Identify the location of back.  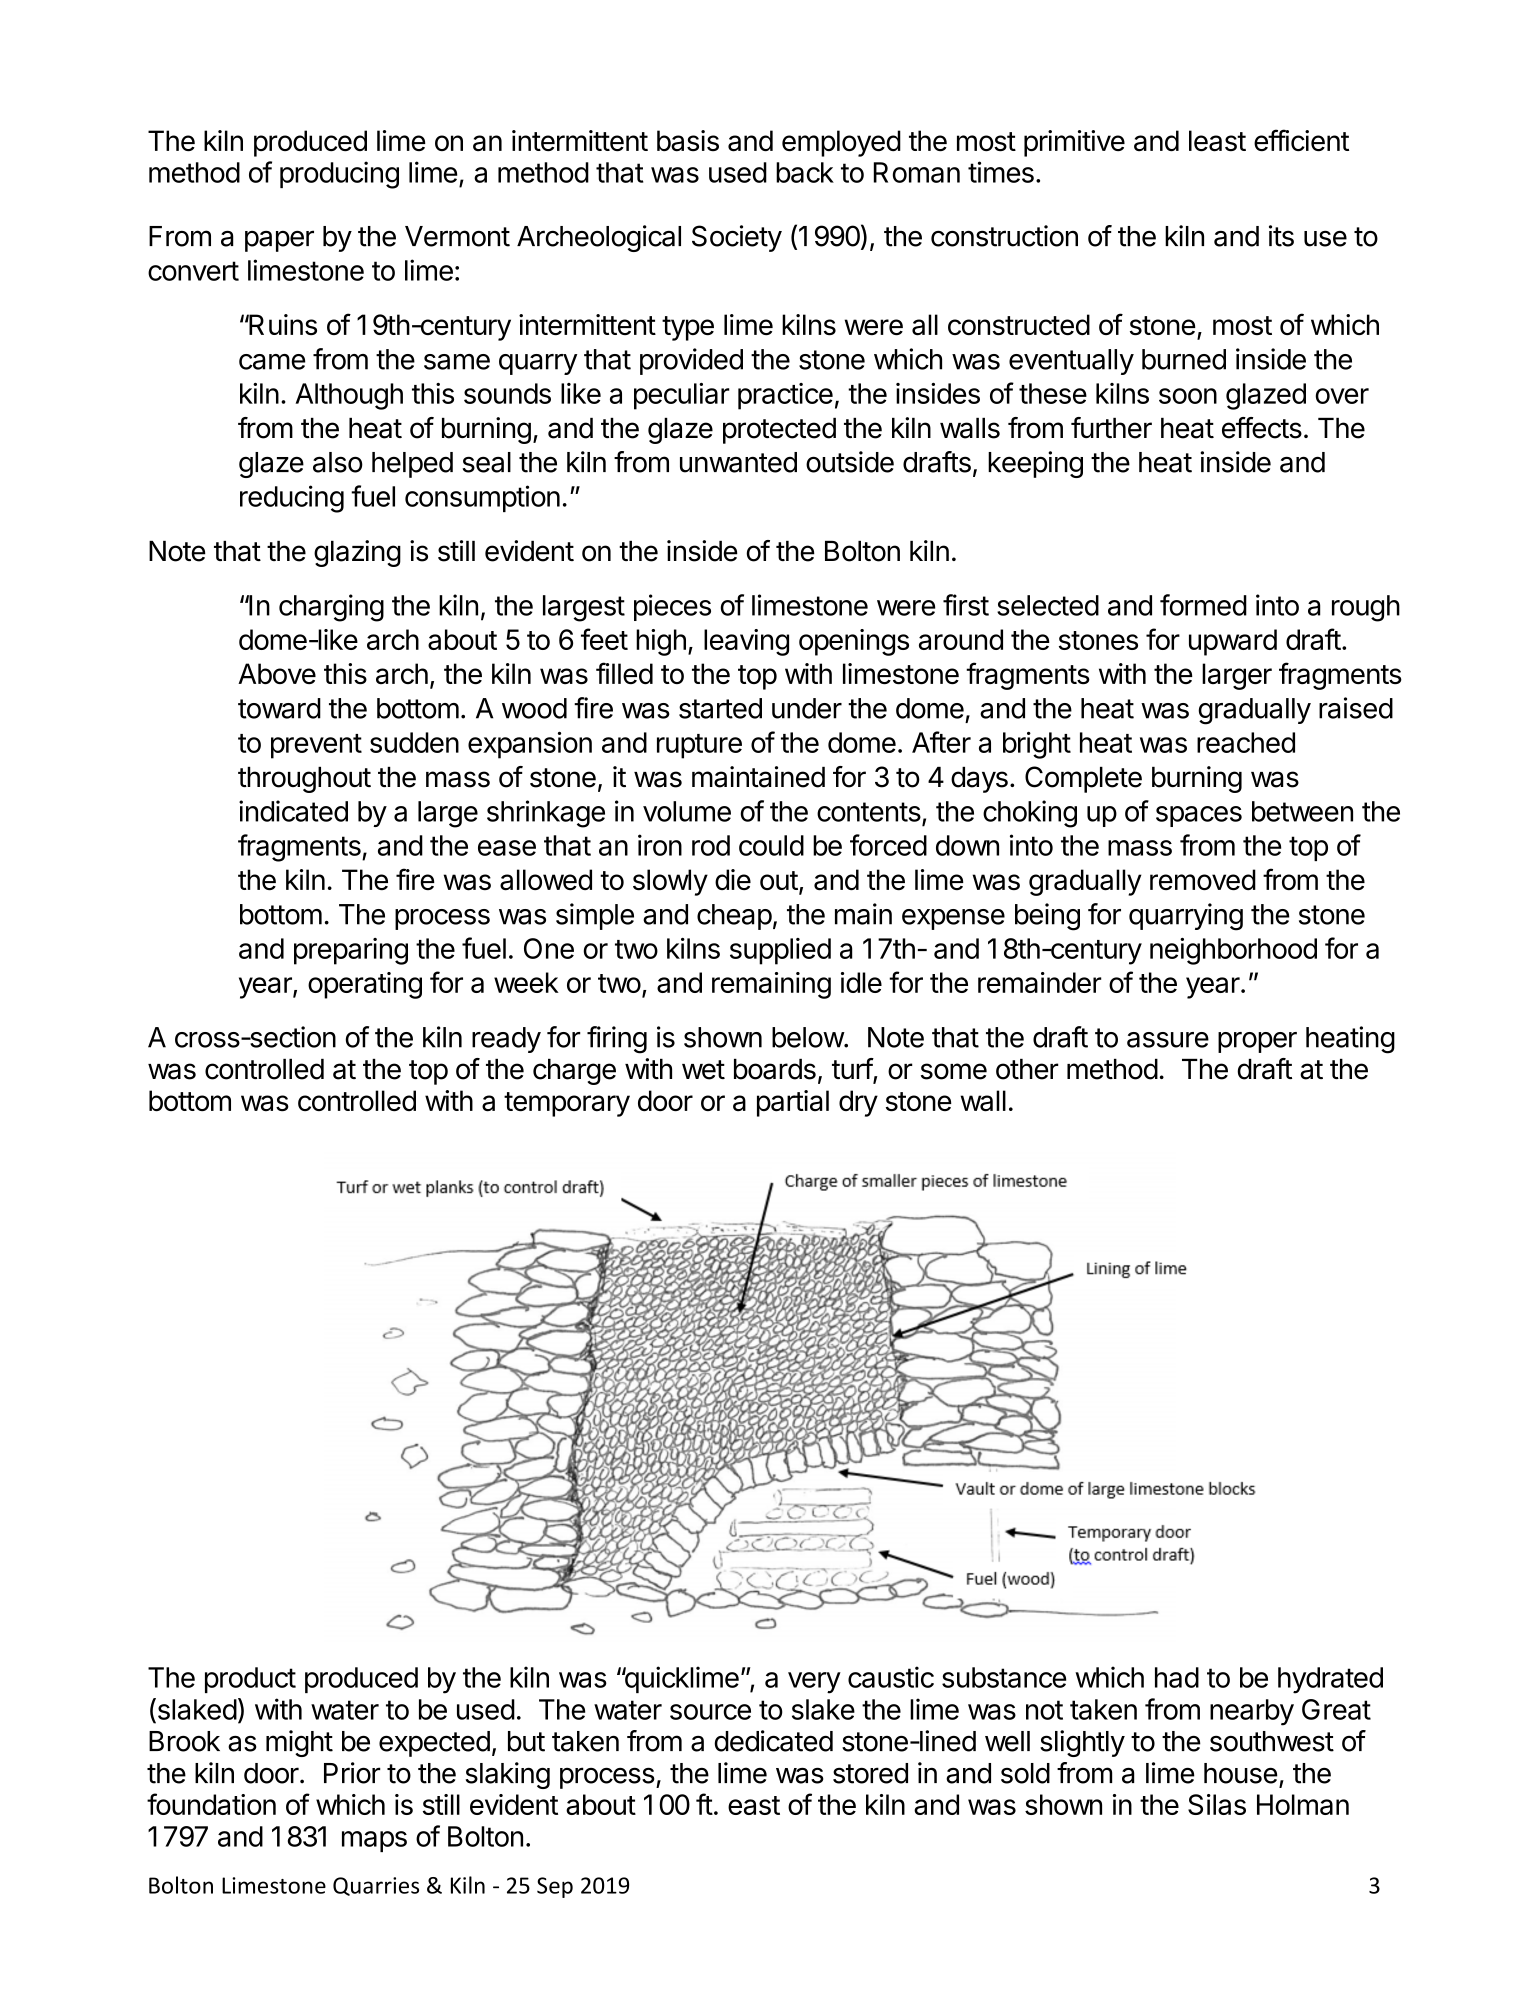
(805, 172).
